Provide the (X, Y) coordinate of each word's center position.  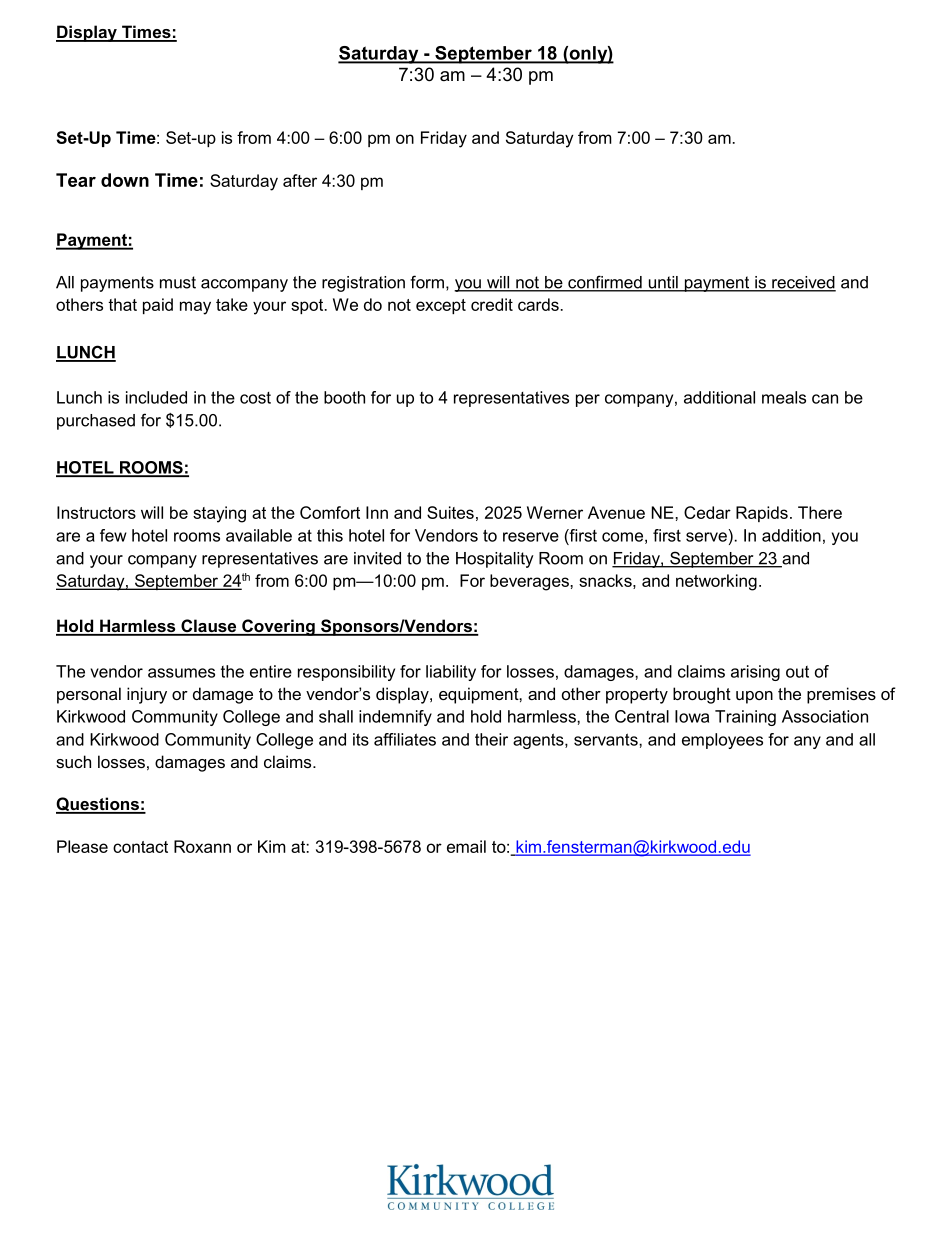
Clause (209, 627)
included (156, 397)
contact (140, 847)
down (125, 180)
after (300, 180)
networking (716, 582)
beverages (530, 582)
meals (784, 397)
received (803, 283)
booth (344, 397)
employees (722, 741)
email (466, 846)
